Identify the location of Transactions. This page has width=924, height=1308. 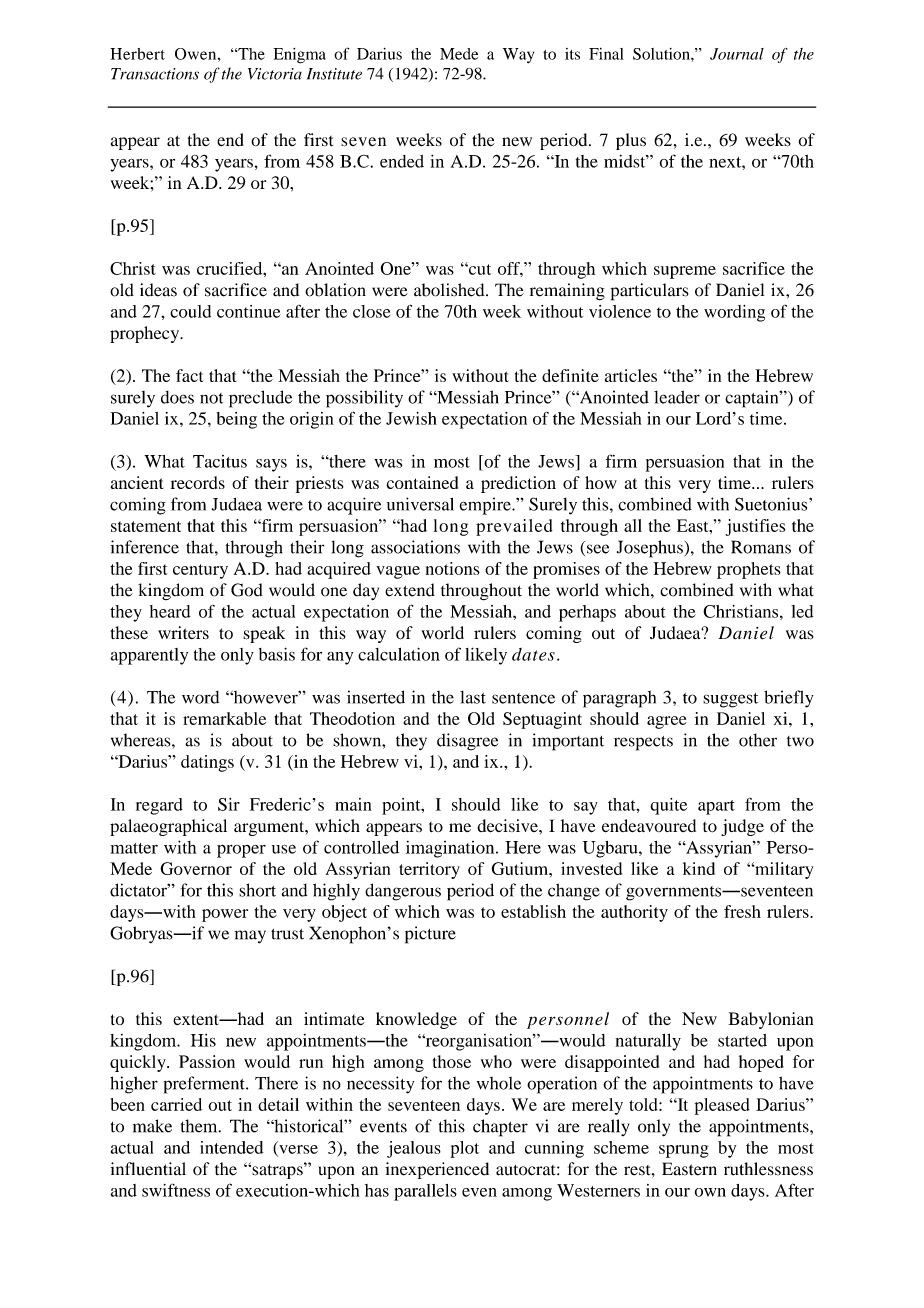
(155, 74).
